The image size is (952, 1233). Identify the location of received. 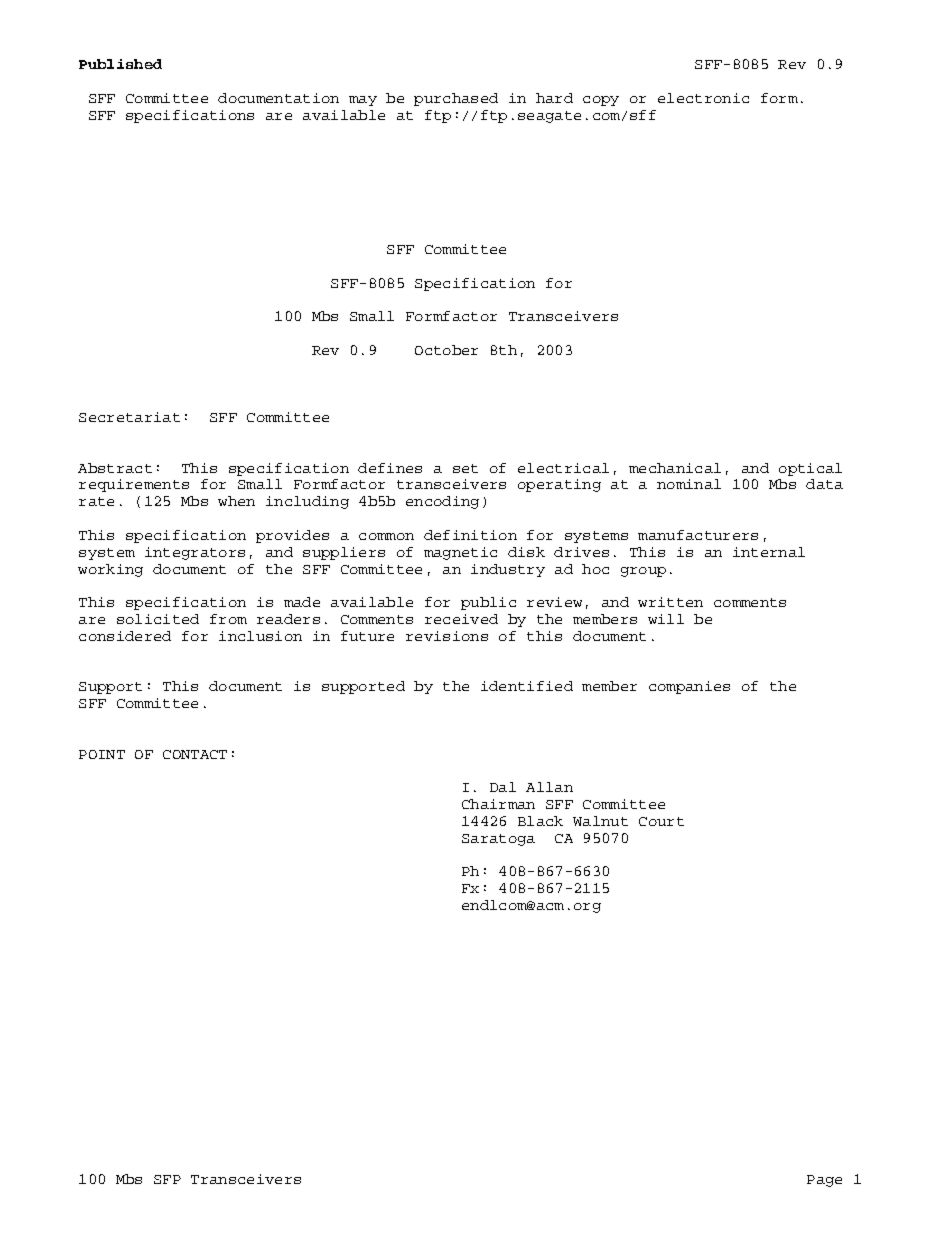
(461, 619).
